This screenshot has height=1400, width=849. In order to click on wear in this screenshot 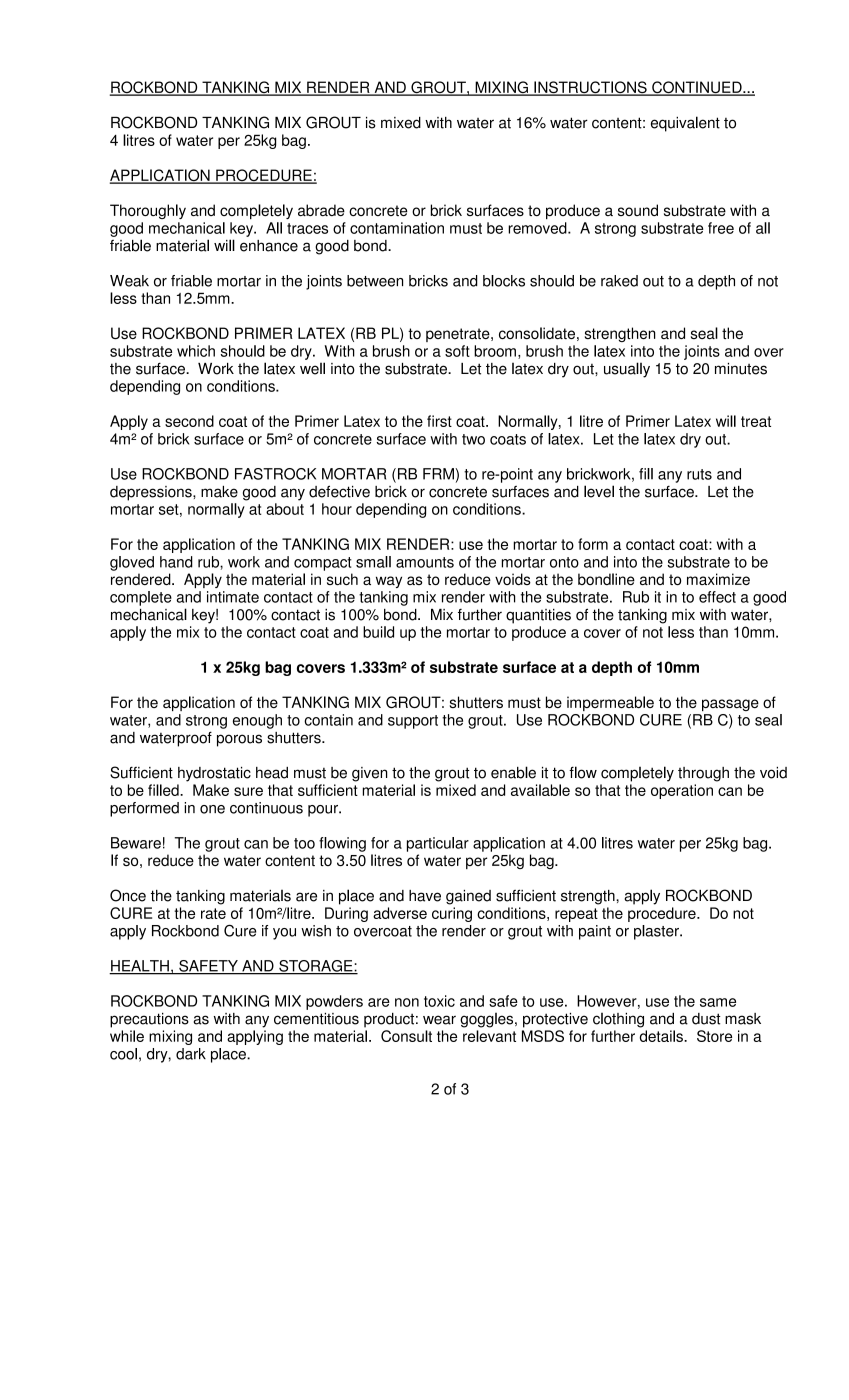, I will do `click(439, 1020)`.
